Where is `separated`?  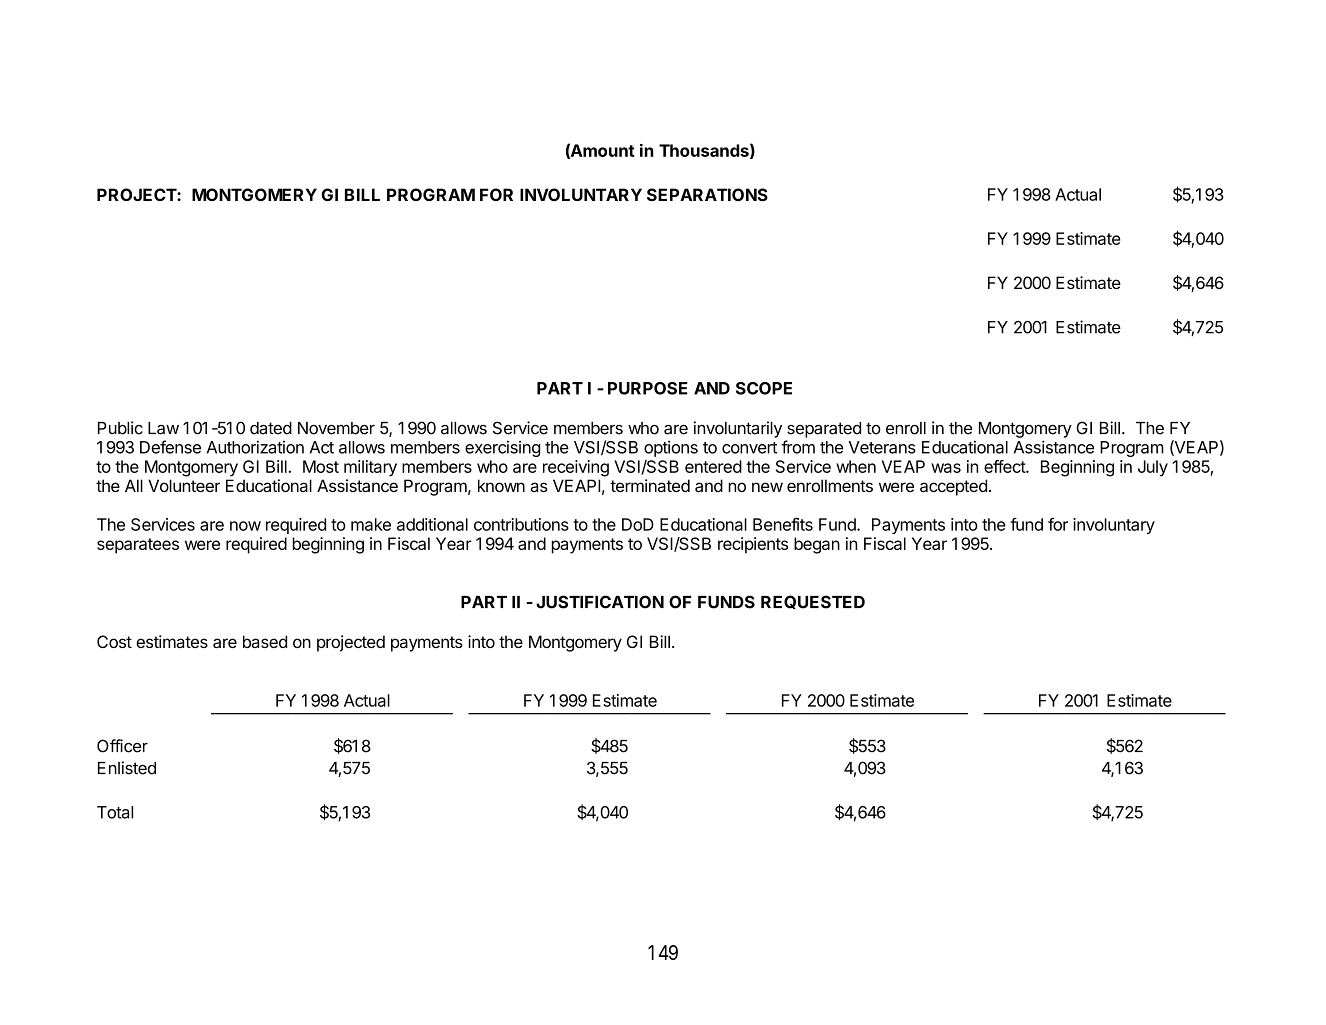
separated is located at coordinates (824, 430).
